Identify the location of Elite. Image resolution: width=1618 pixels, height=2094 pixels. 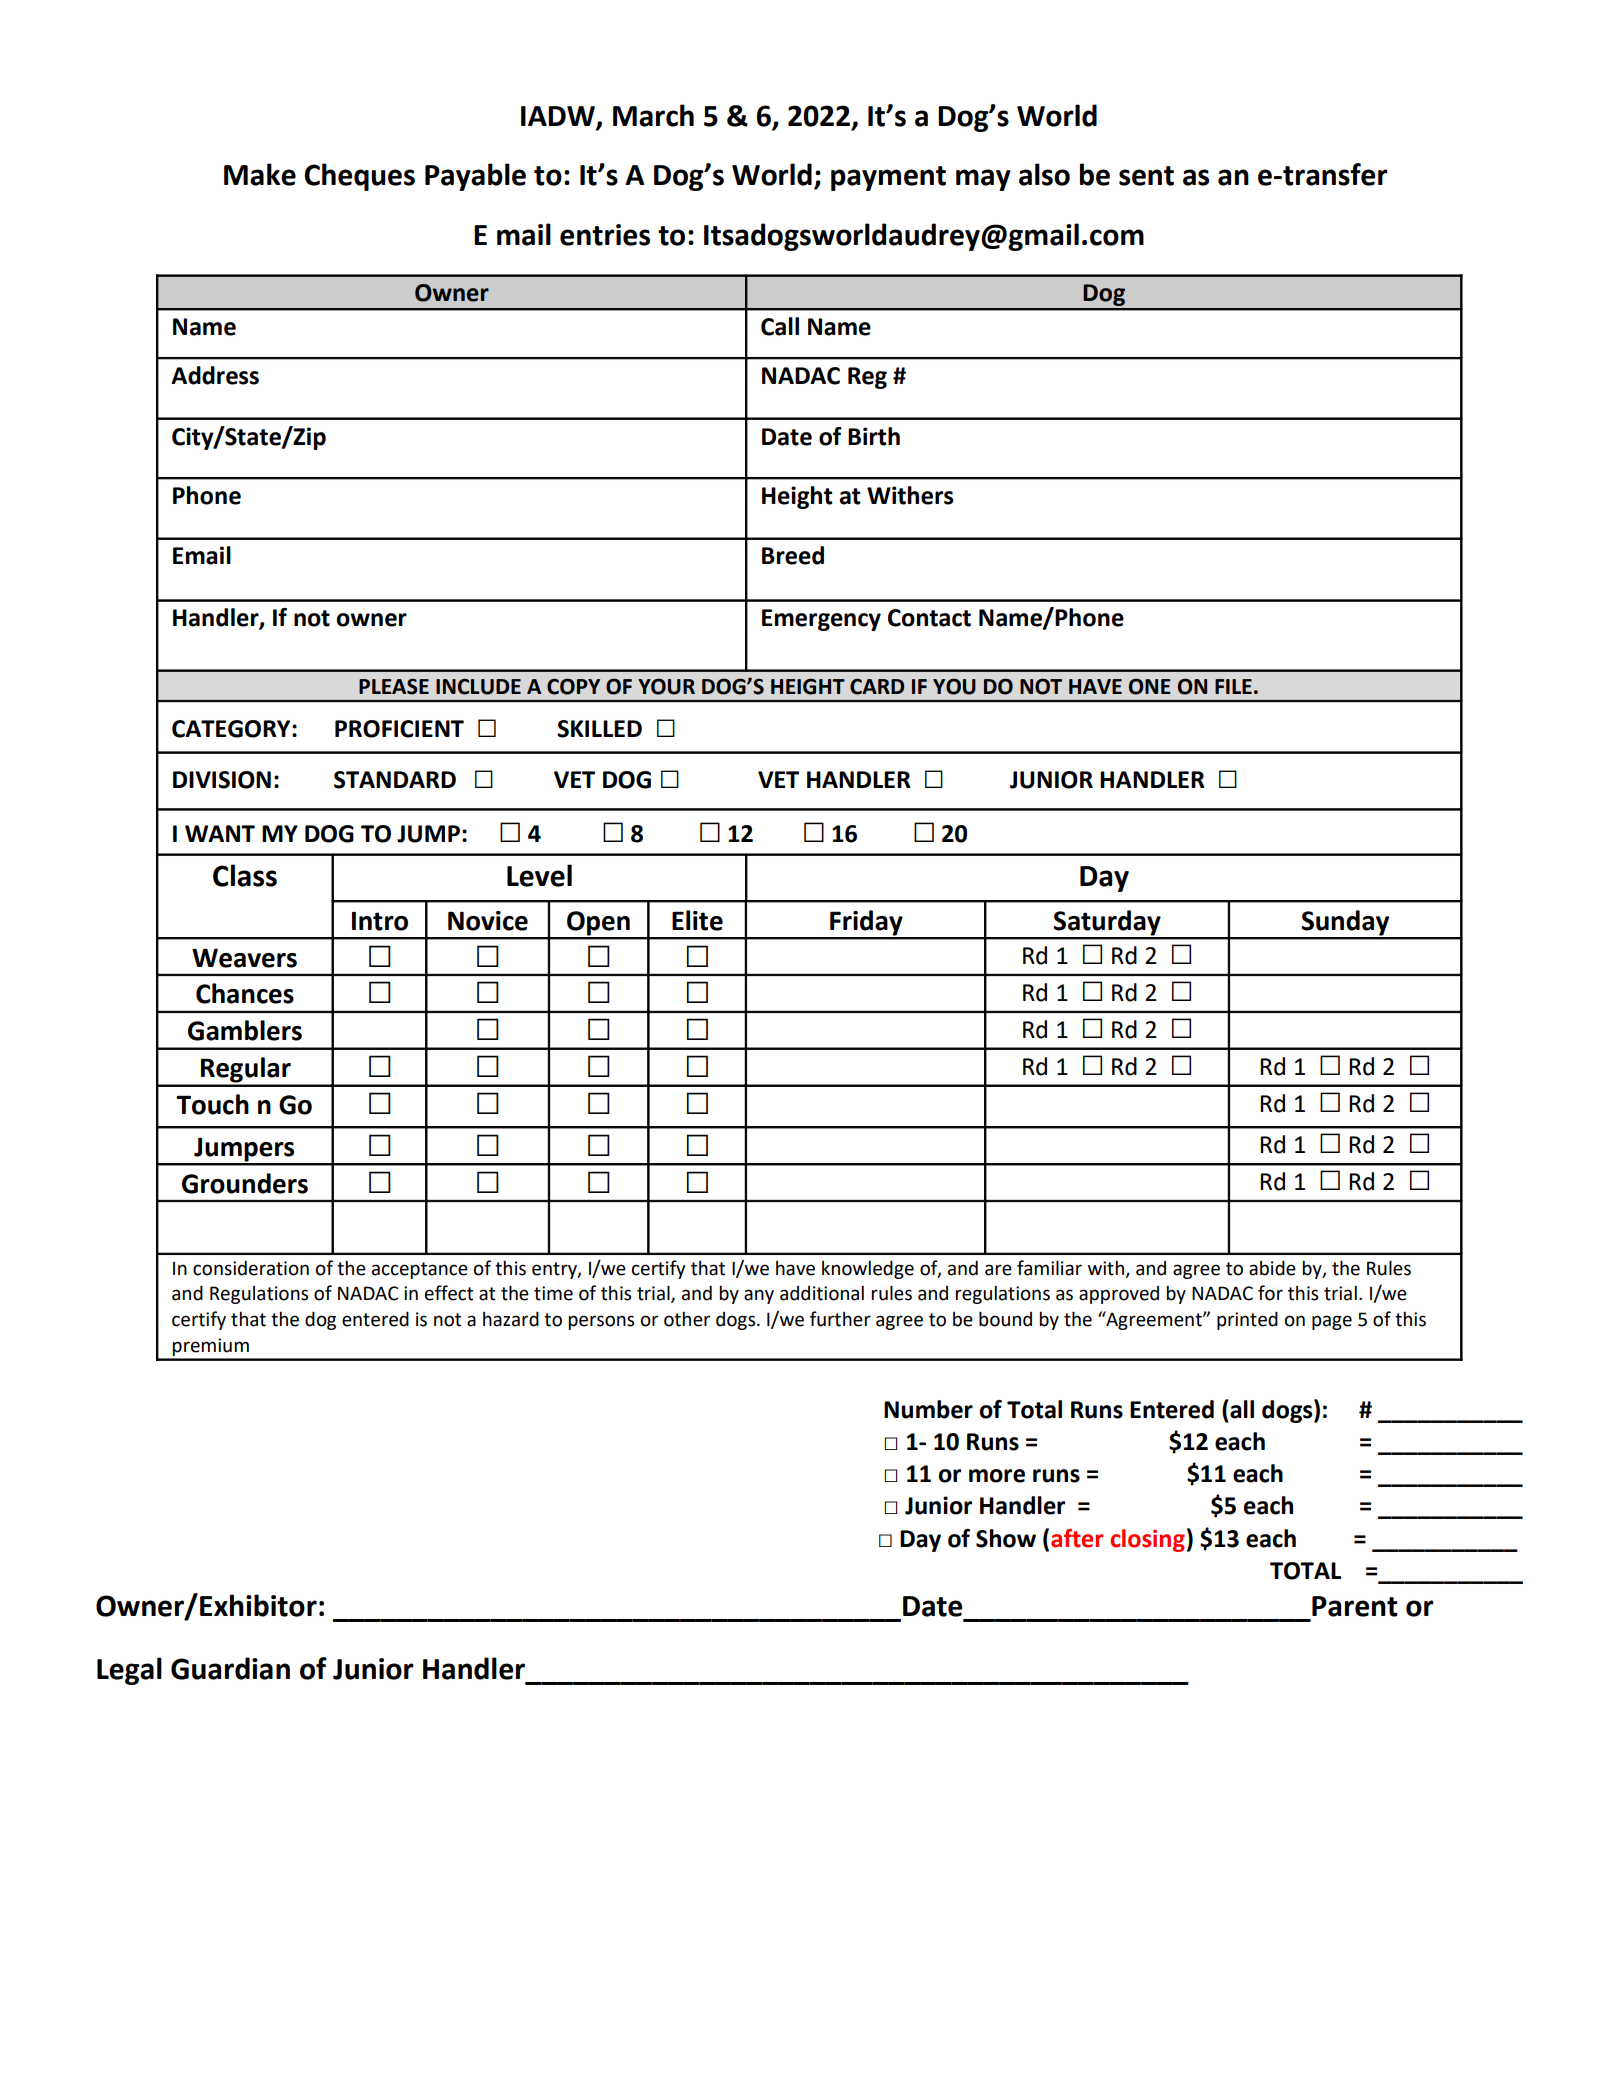
(697, 920).
